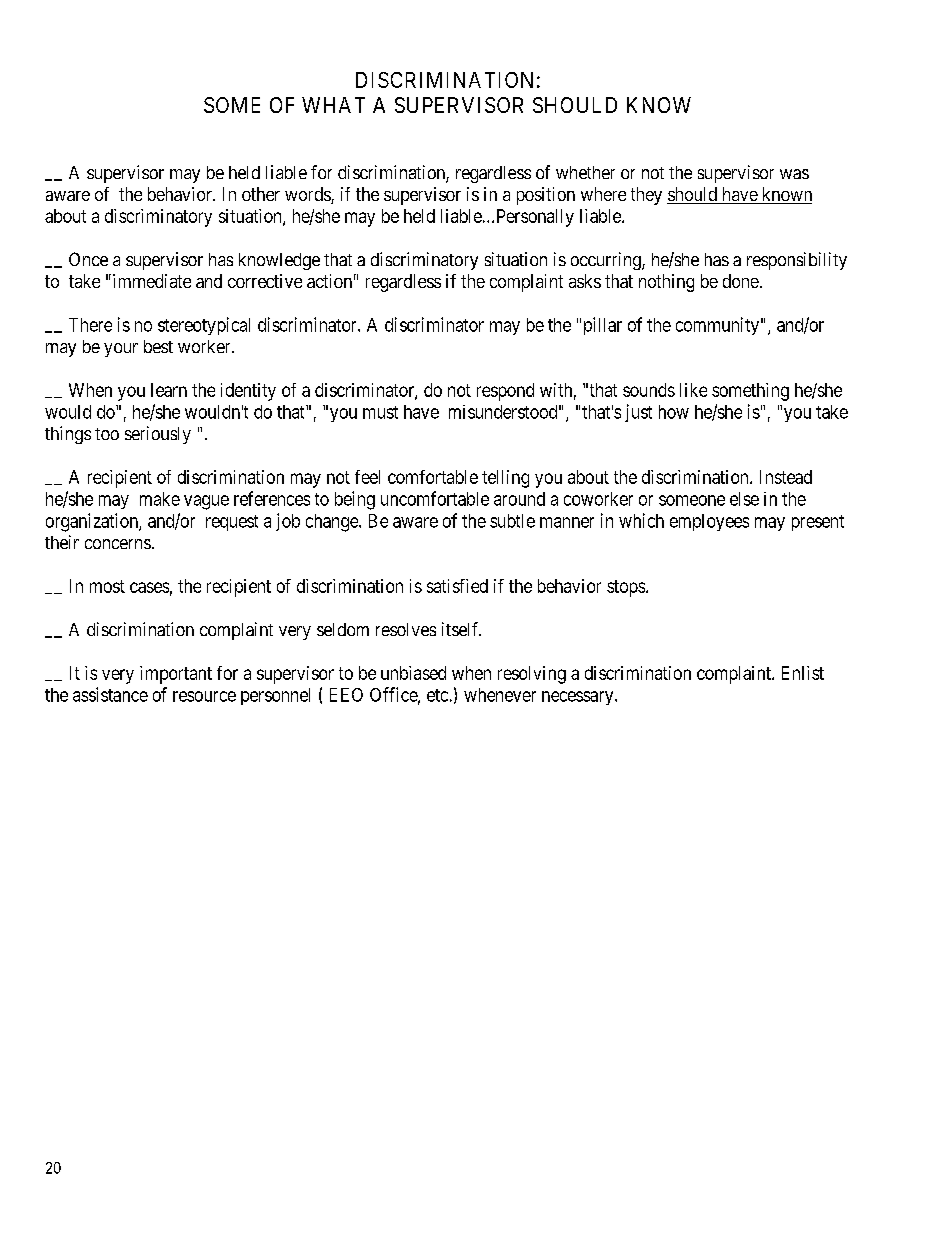  Describe the element at coordinates (794, 174) in the screenshot. I see `was` at that location.
